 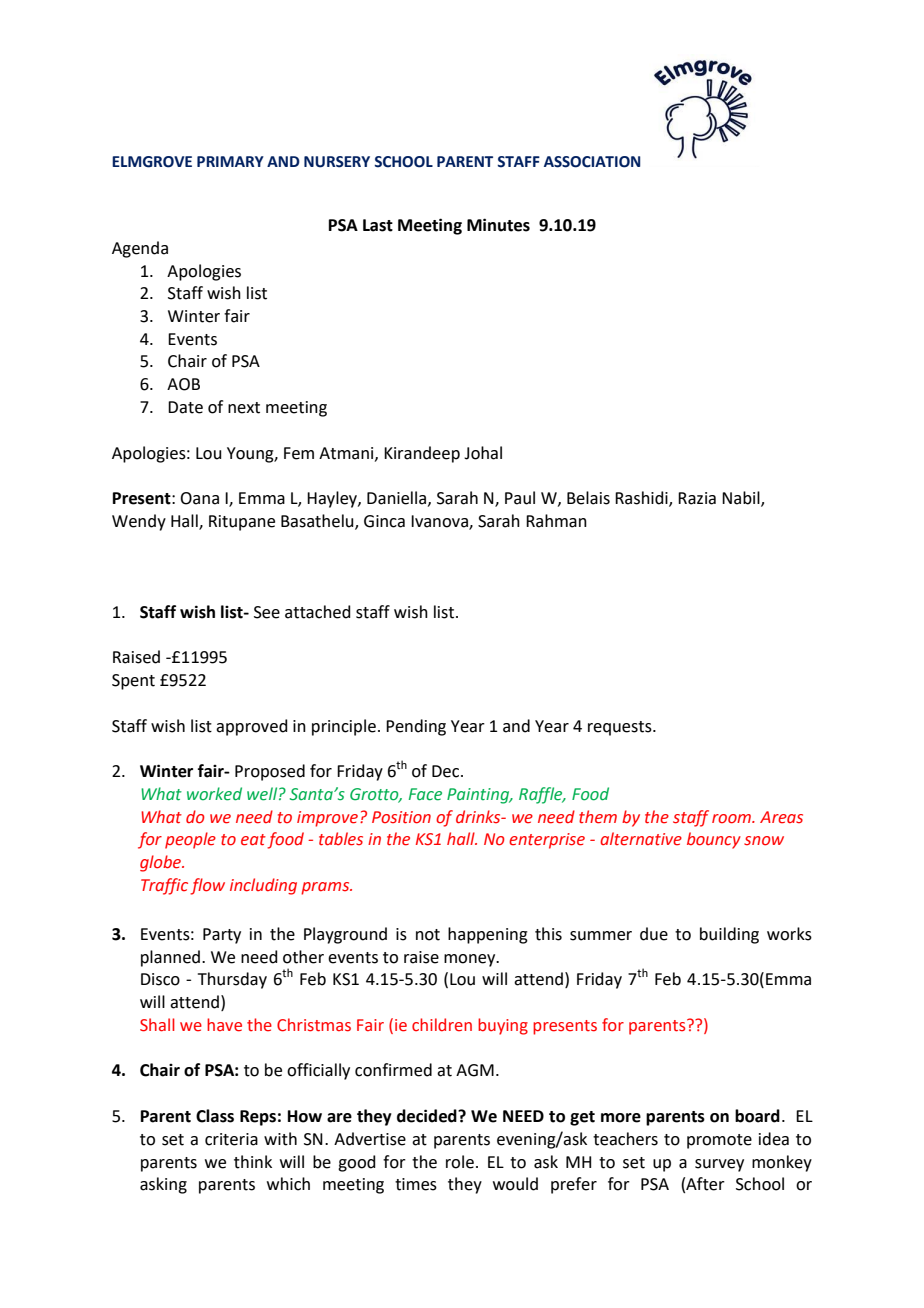 What do you see at coordinates (230, 161) in the image?
I see `PRIMARY` at bounding box center [230, 161].
